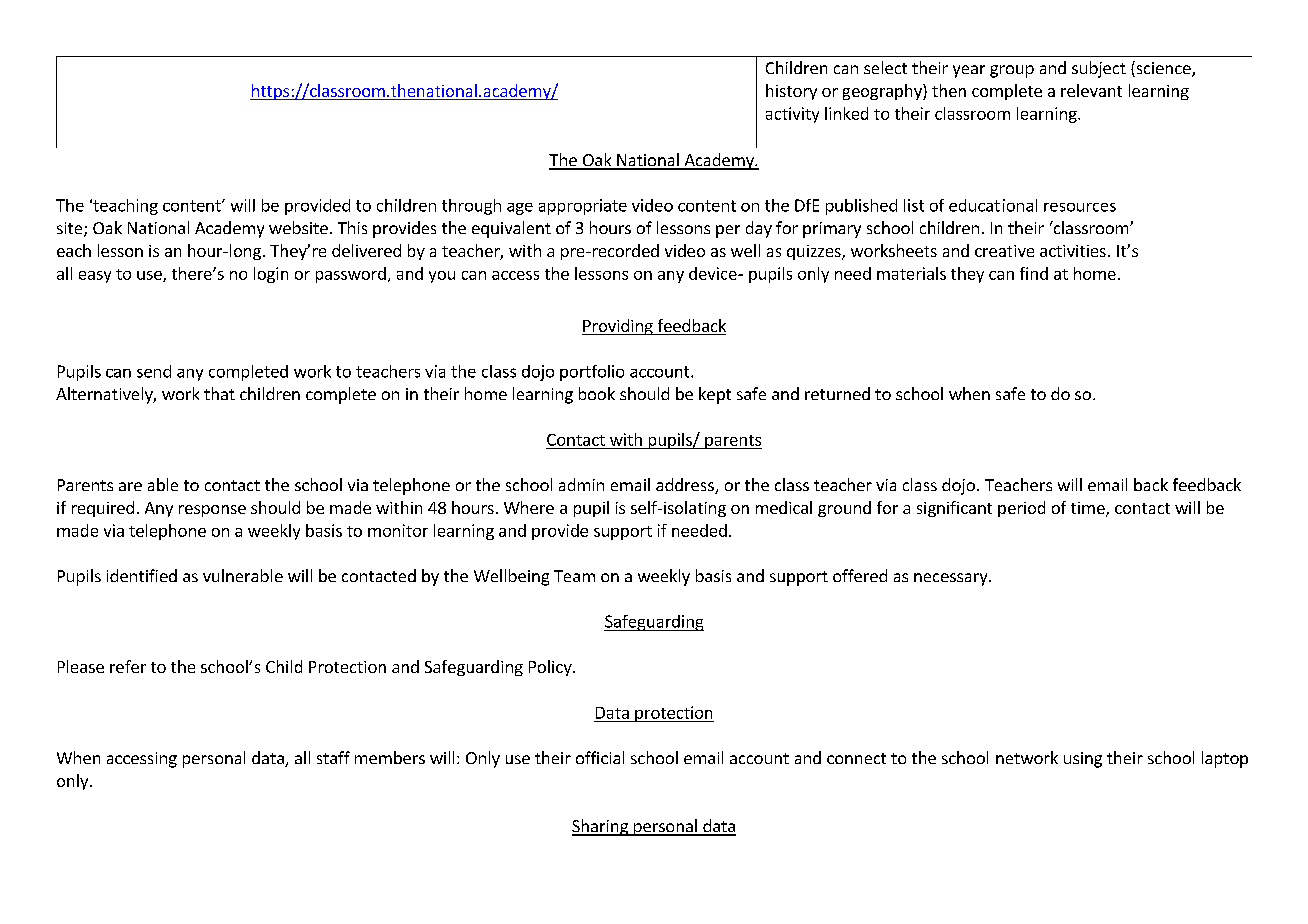 Image resolution: width=1308 pixels, height=924 pixels. Describe the element at coordinates (1091, 90) in the screenshot. I see `relevant` at that location.
